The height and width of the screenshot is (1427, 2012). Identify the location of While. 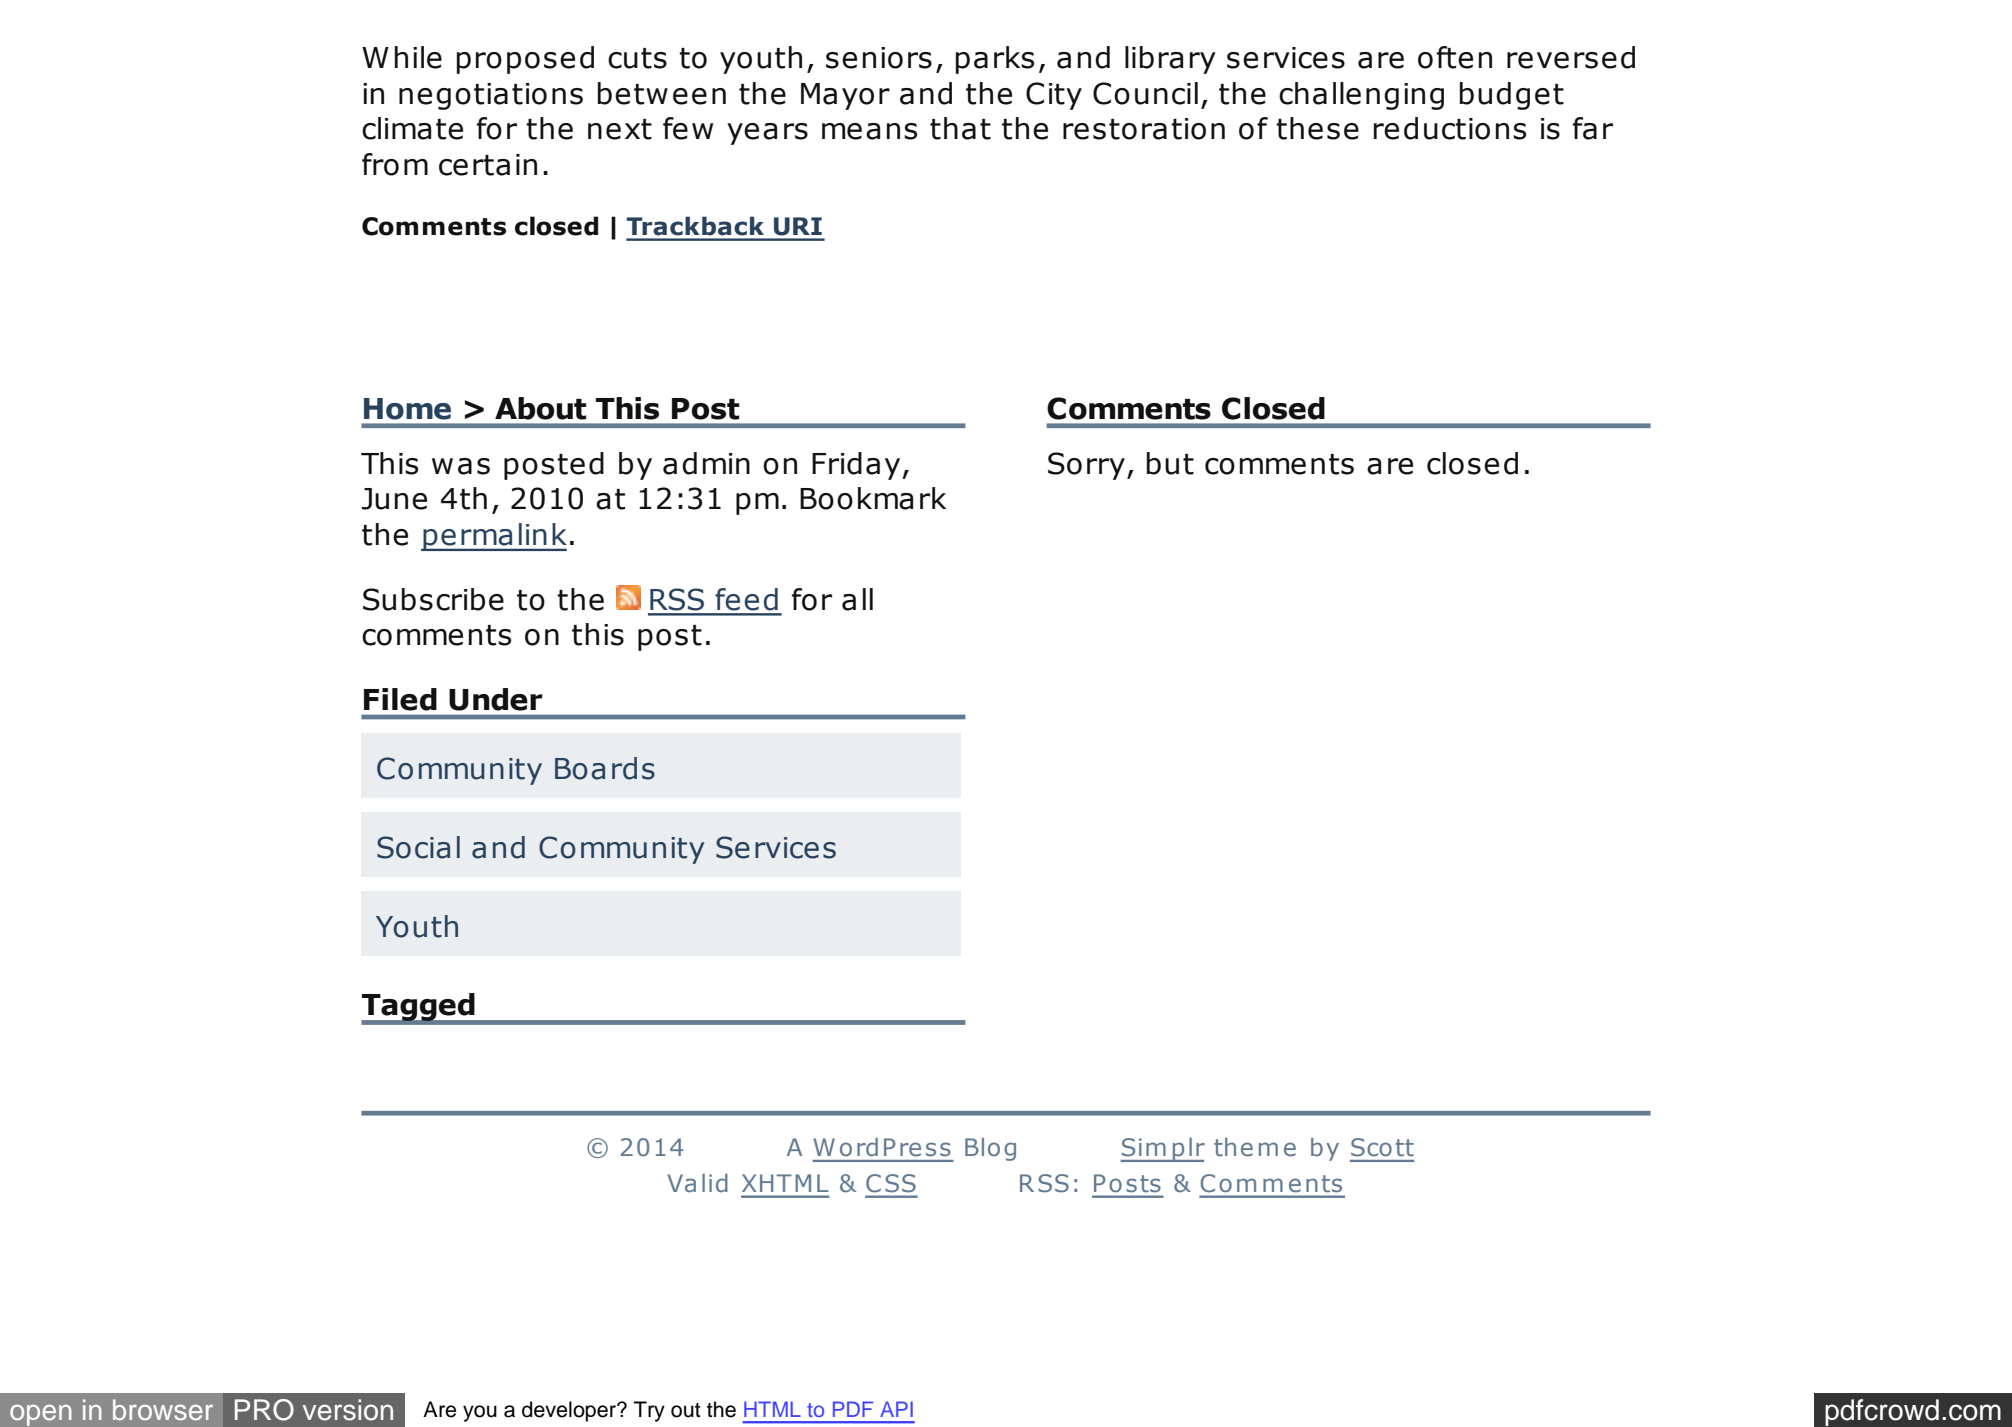
(402, 57).
